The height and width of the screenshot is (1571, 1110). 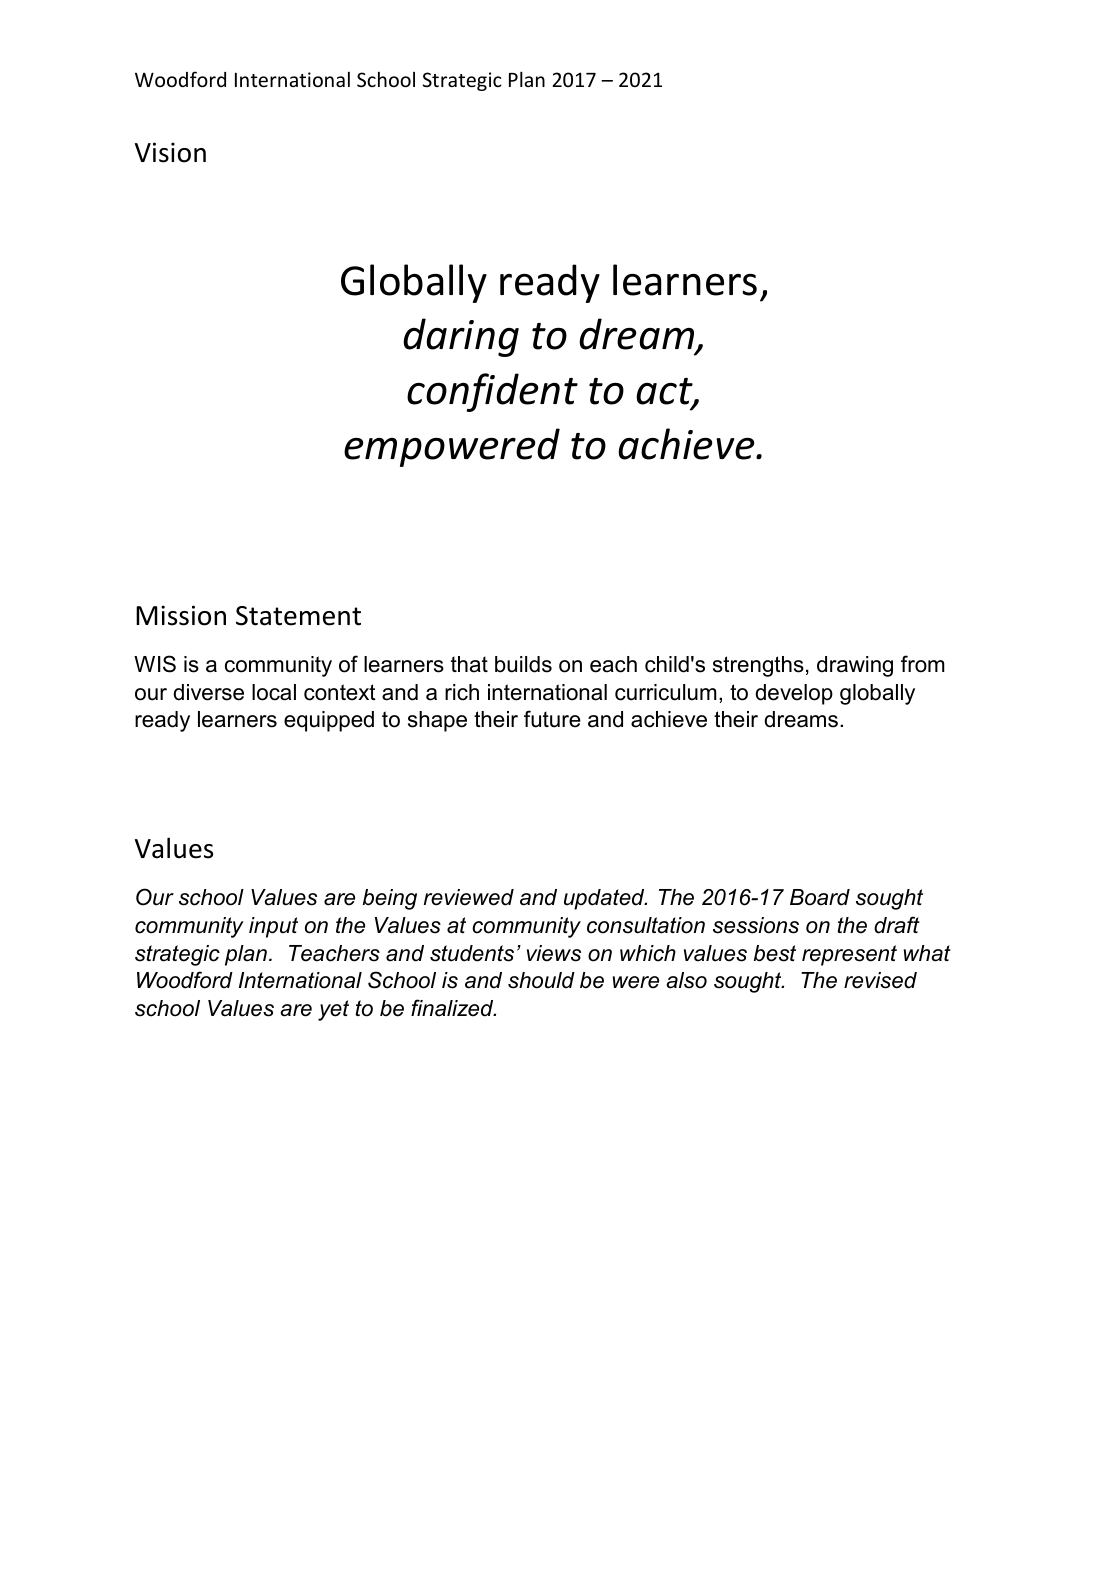 I want to click on Vision, so click(x=170, y=152).
